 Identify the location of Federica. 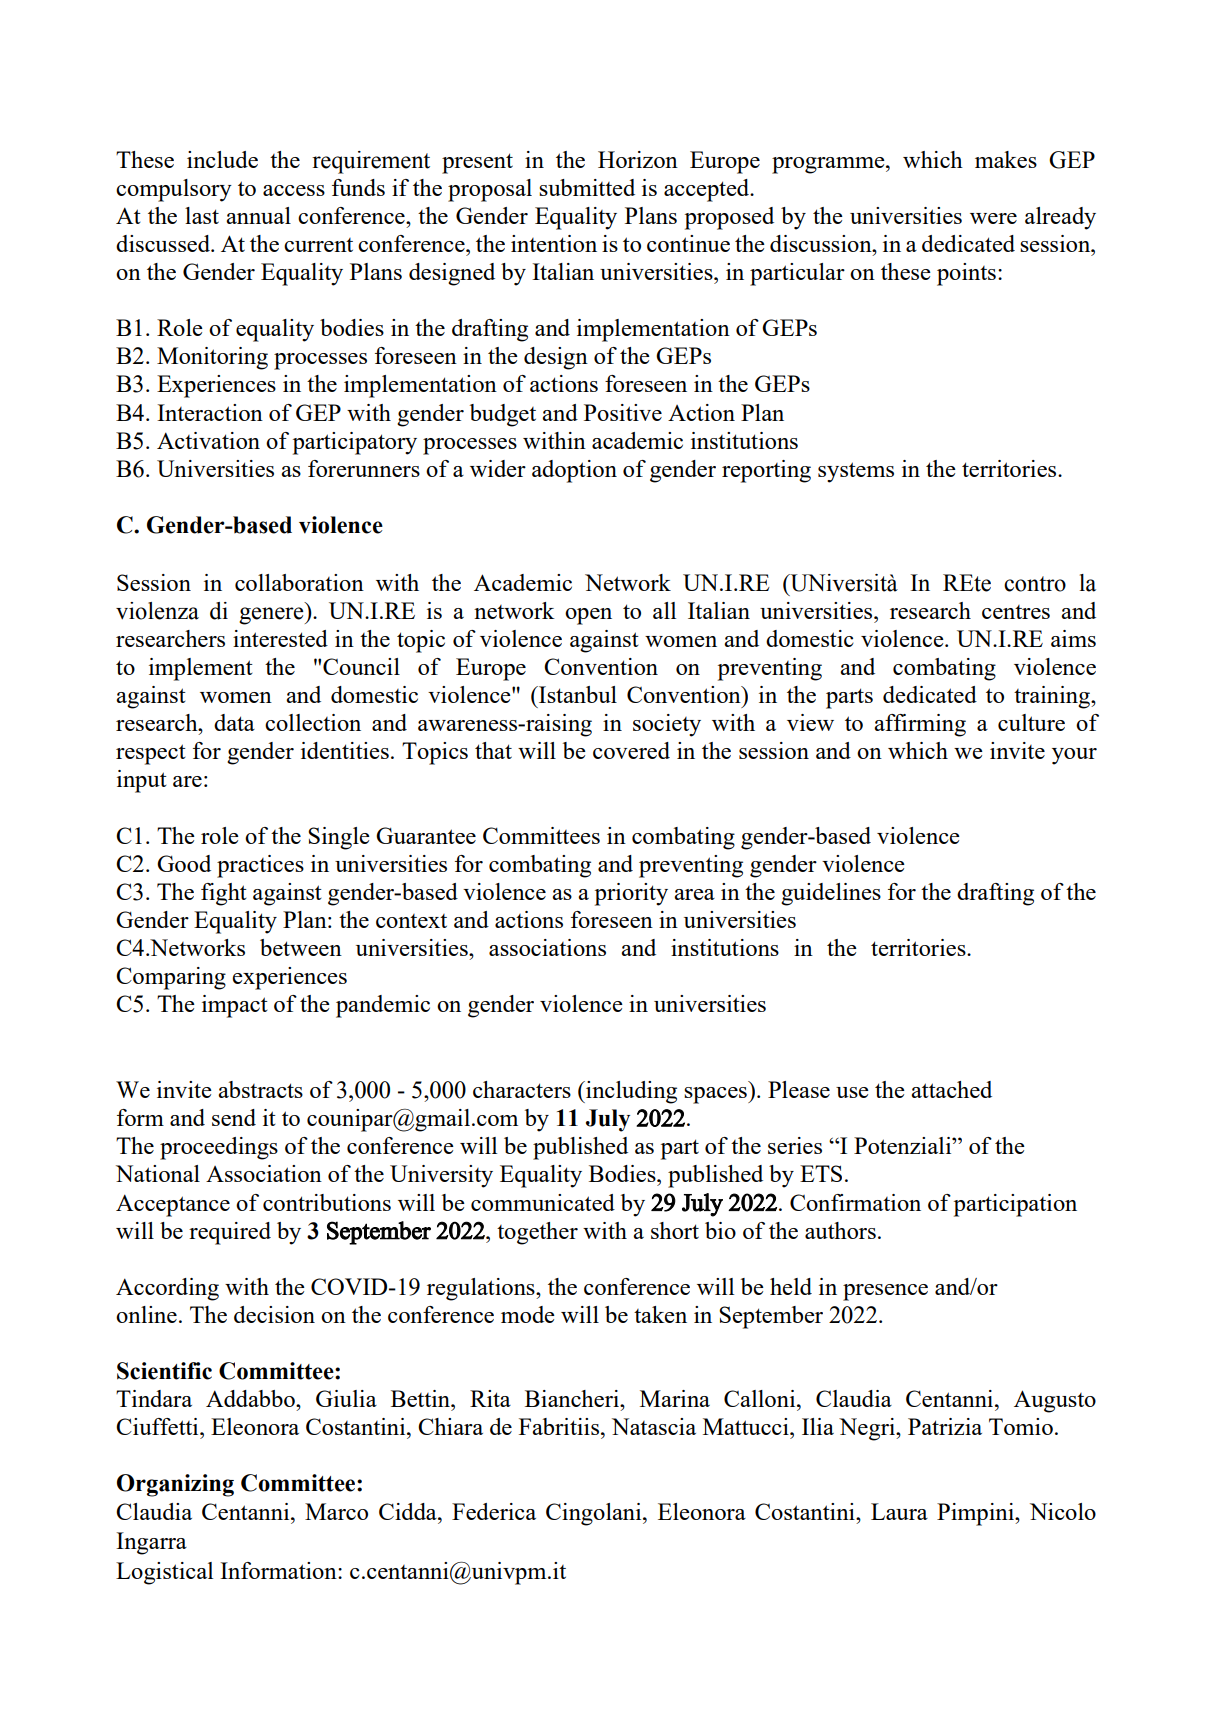
(494, 1511).
